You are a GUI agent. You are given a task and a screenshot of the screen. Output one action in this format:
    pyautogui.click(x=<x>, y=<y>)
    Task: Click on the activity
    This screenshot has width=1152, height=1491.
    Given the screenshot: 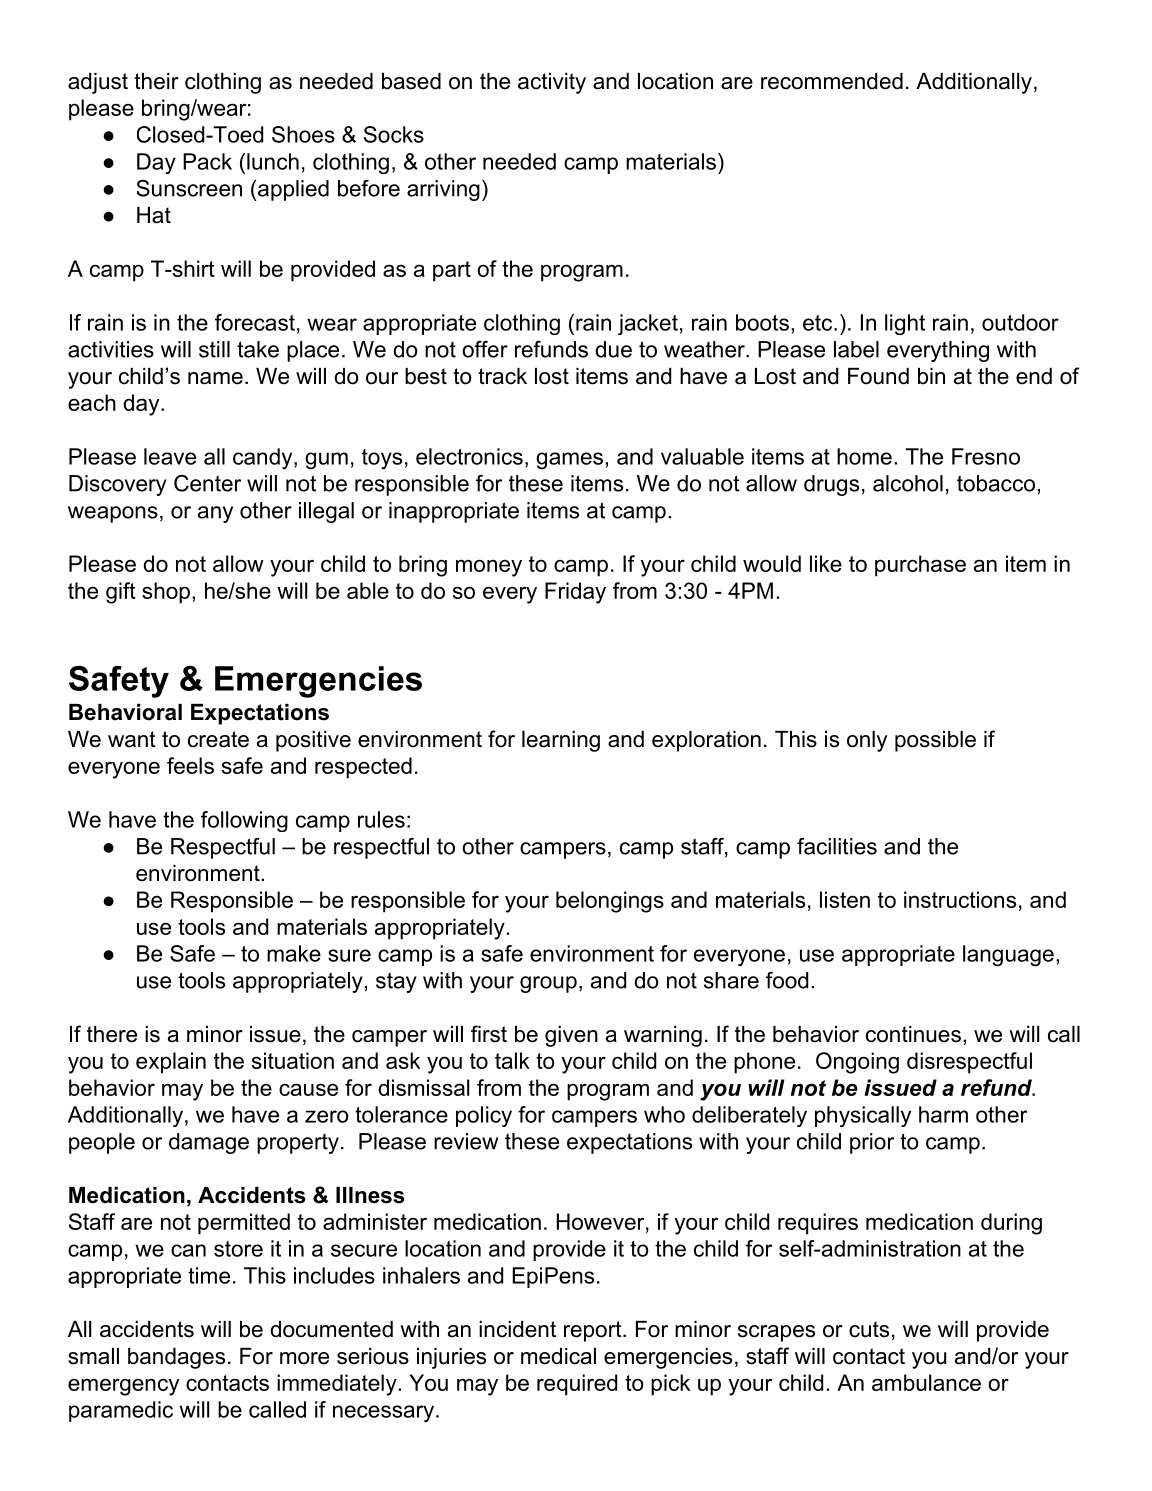 What is the action you would take?
    pyautogui.click(x=552, y=83)
